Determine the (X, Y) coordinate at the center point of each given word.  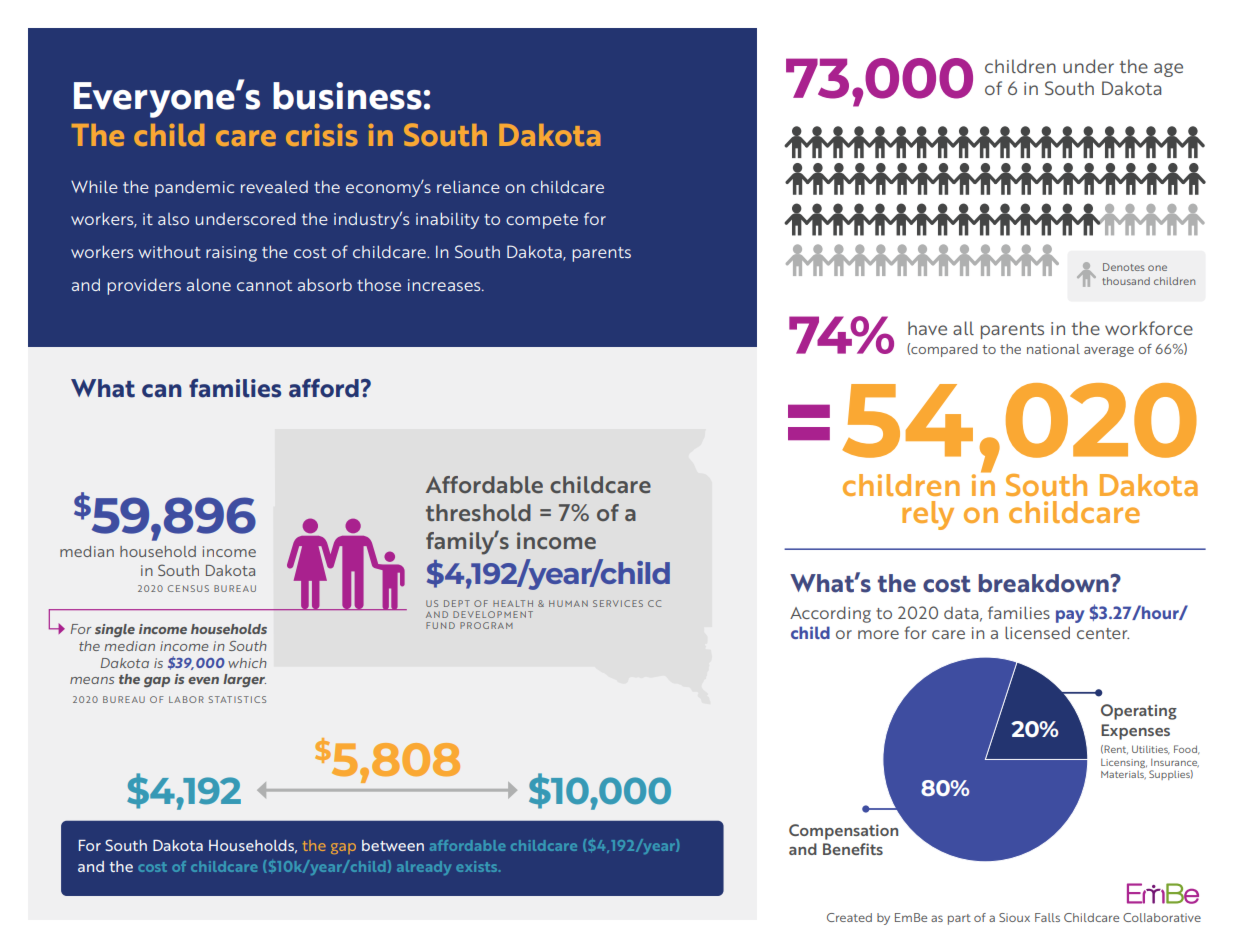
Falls (1047, 917)
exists (478, 866)
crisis (322, 135)
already (424, 868)
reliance (468, 186)
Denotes (1124, 267)
